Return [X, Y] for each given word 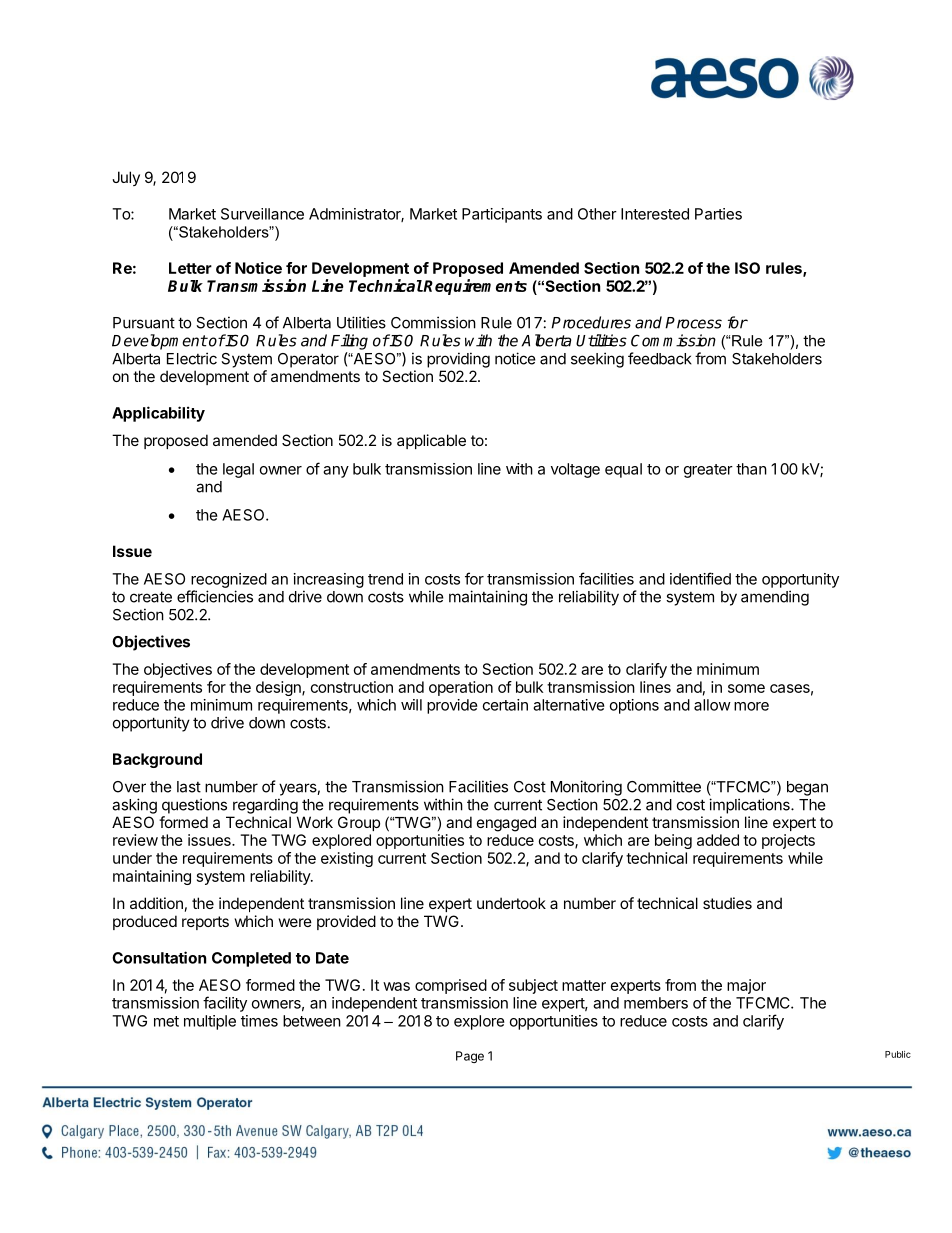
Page [470, 1057]
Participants [502, 215]
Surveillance [262, 214]
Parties [718, 214]
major [746, 986]
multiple [210, 1022]
